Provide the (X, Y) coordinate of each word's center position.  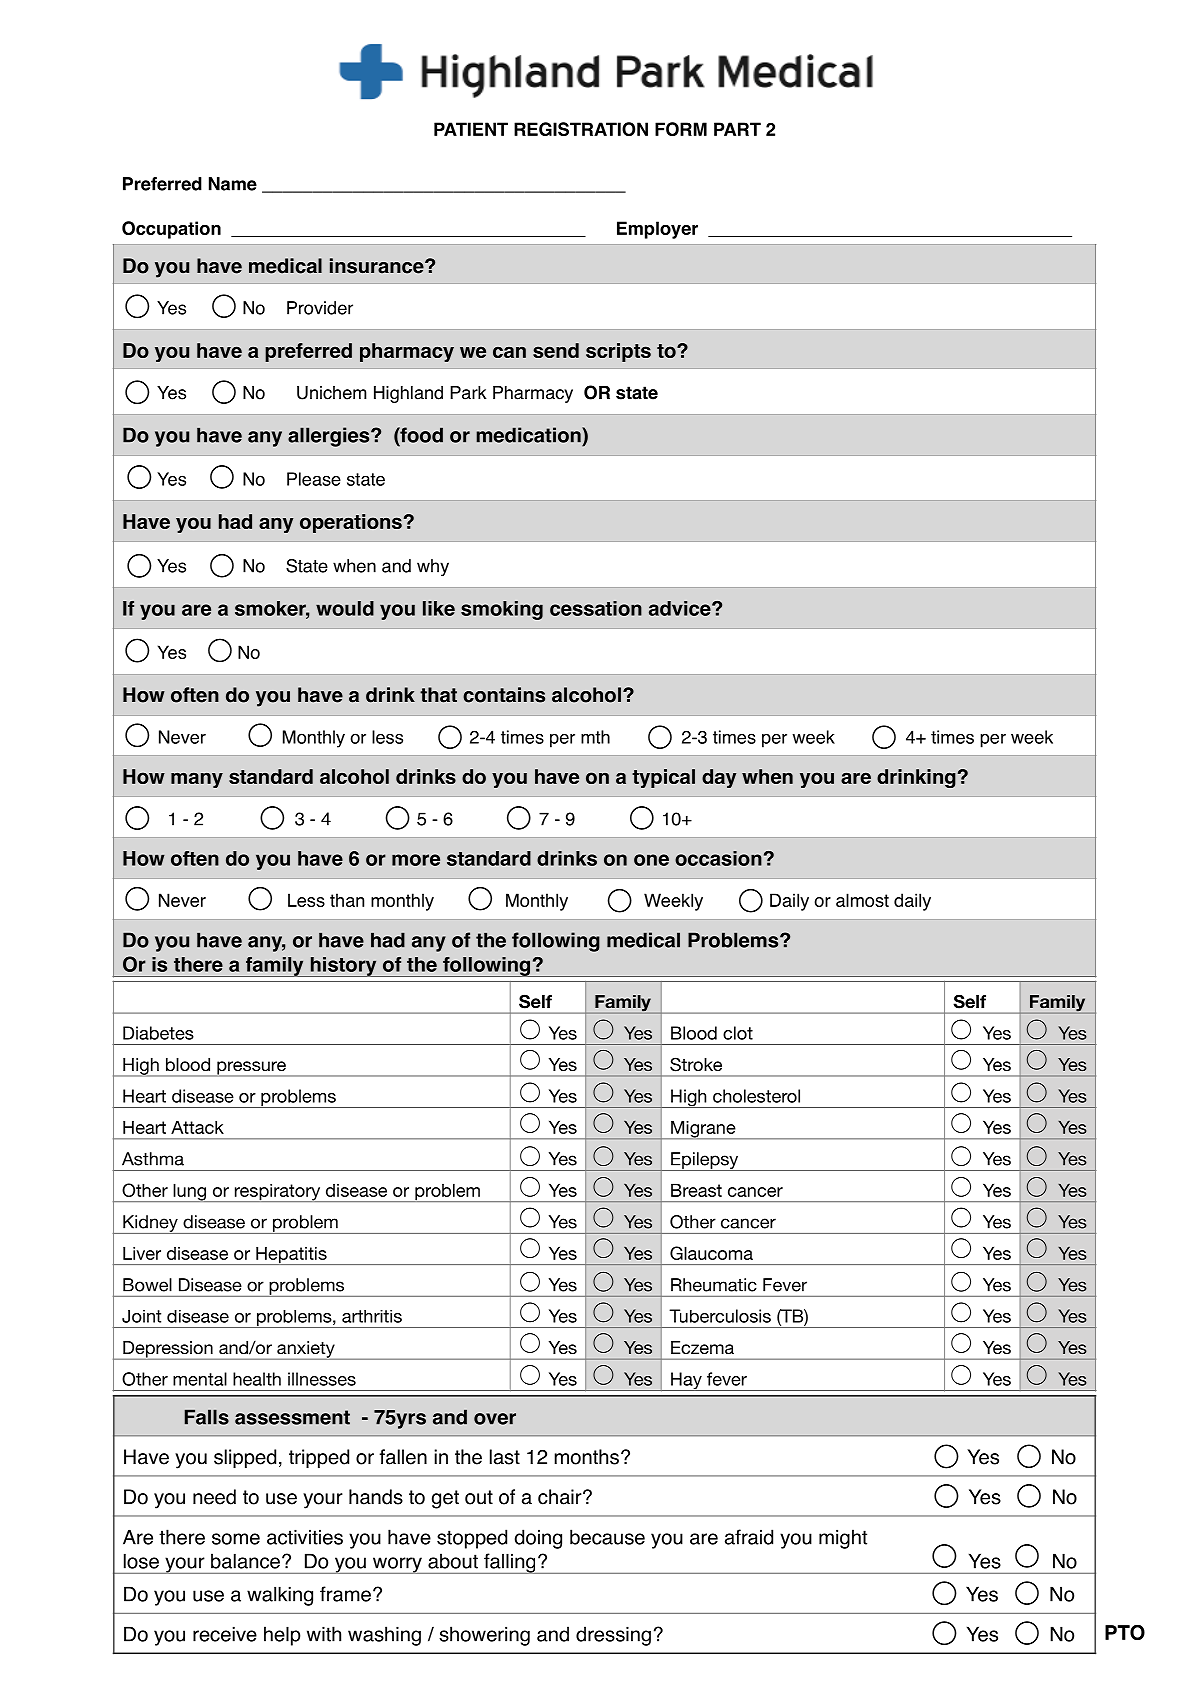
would (345, 608)
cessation (596, 608)
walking (280, 1596)
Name (233, 184)
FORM (681, 129)
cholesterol (756, 1096)
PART (737, 129)
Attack (197, 1127)
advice (681, 608)
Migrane (703, 1130)
